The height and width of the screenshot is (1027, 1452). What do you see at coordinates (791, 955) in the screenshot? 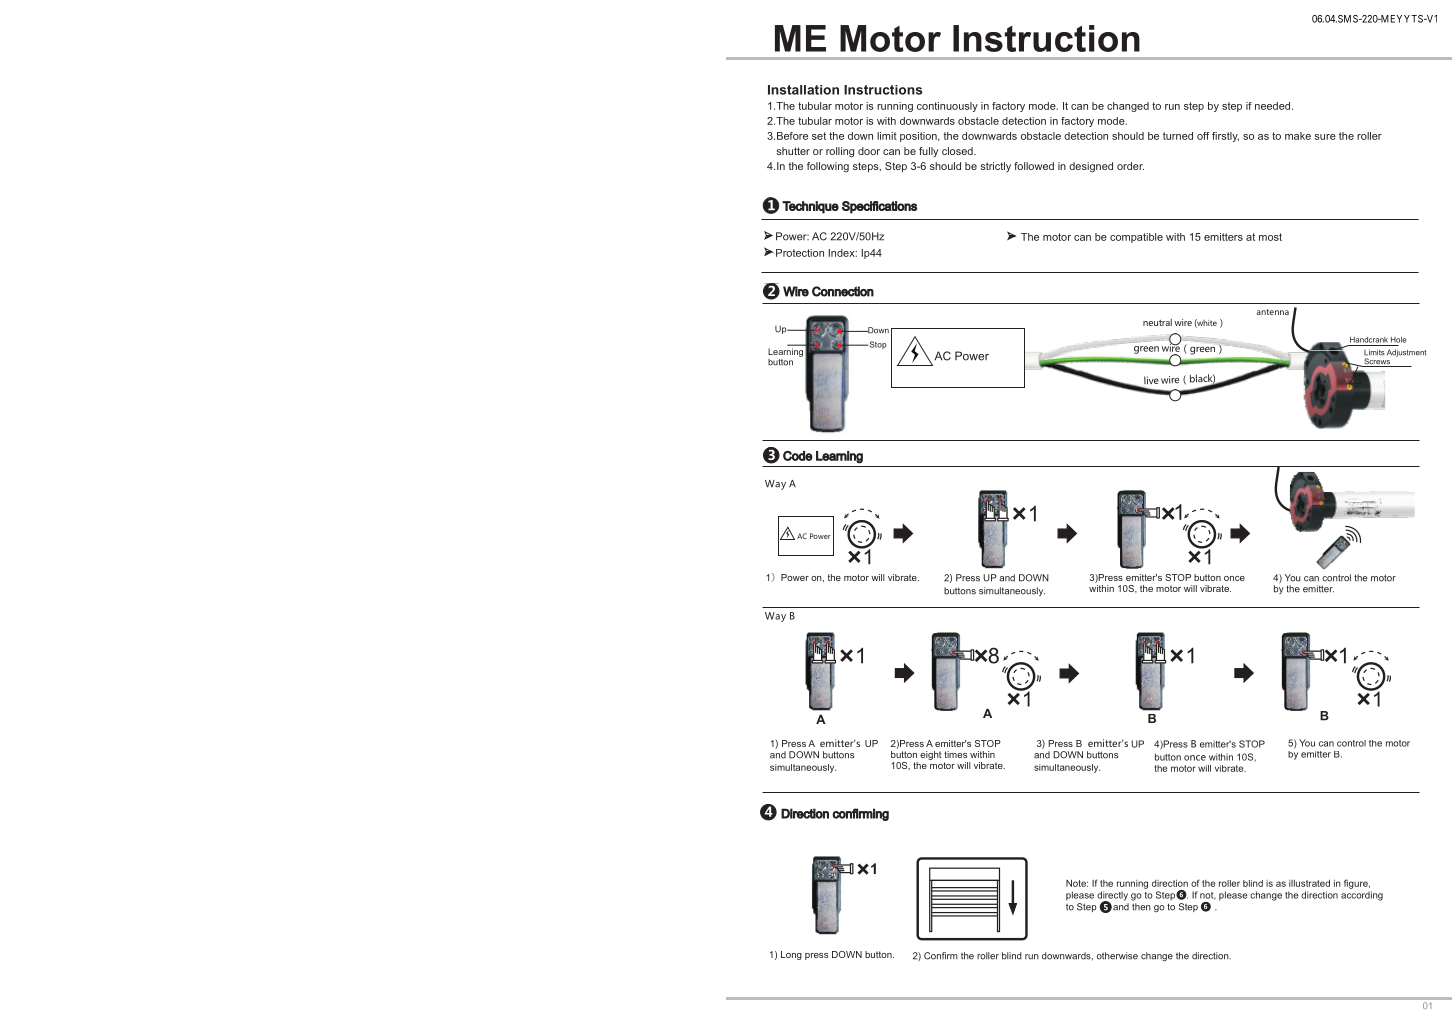
I see `Long` at bounding box center [791, 955].
